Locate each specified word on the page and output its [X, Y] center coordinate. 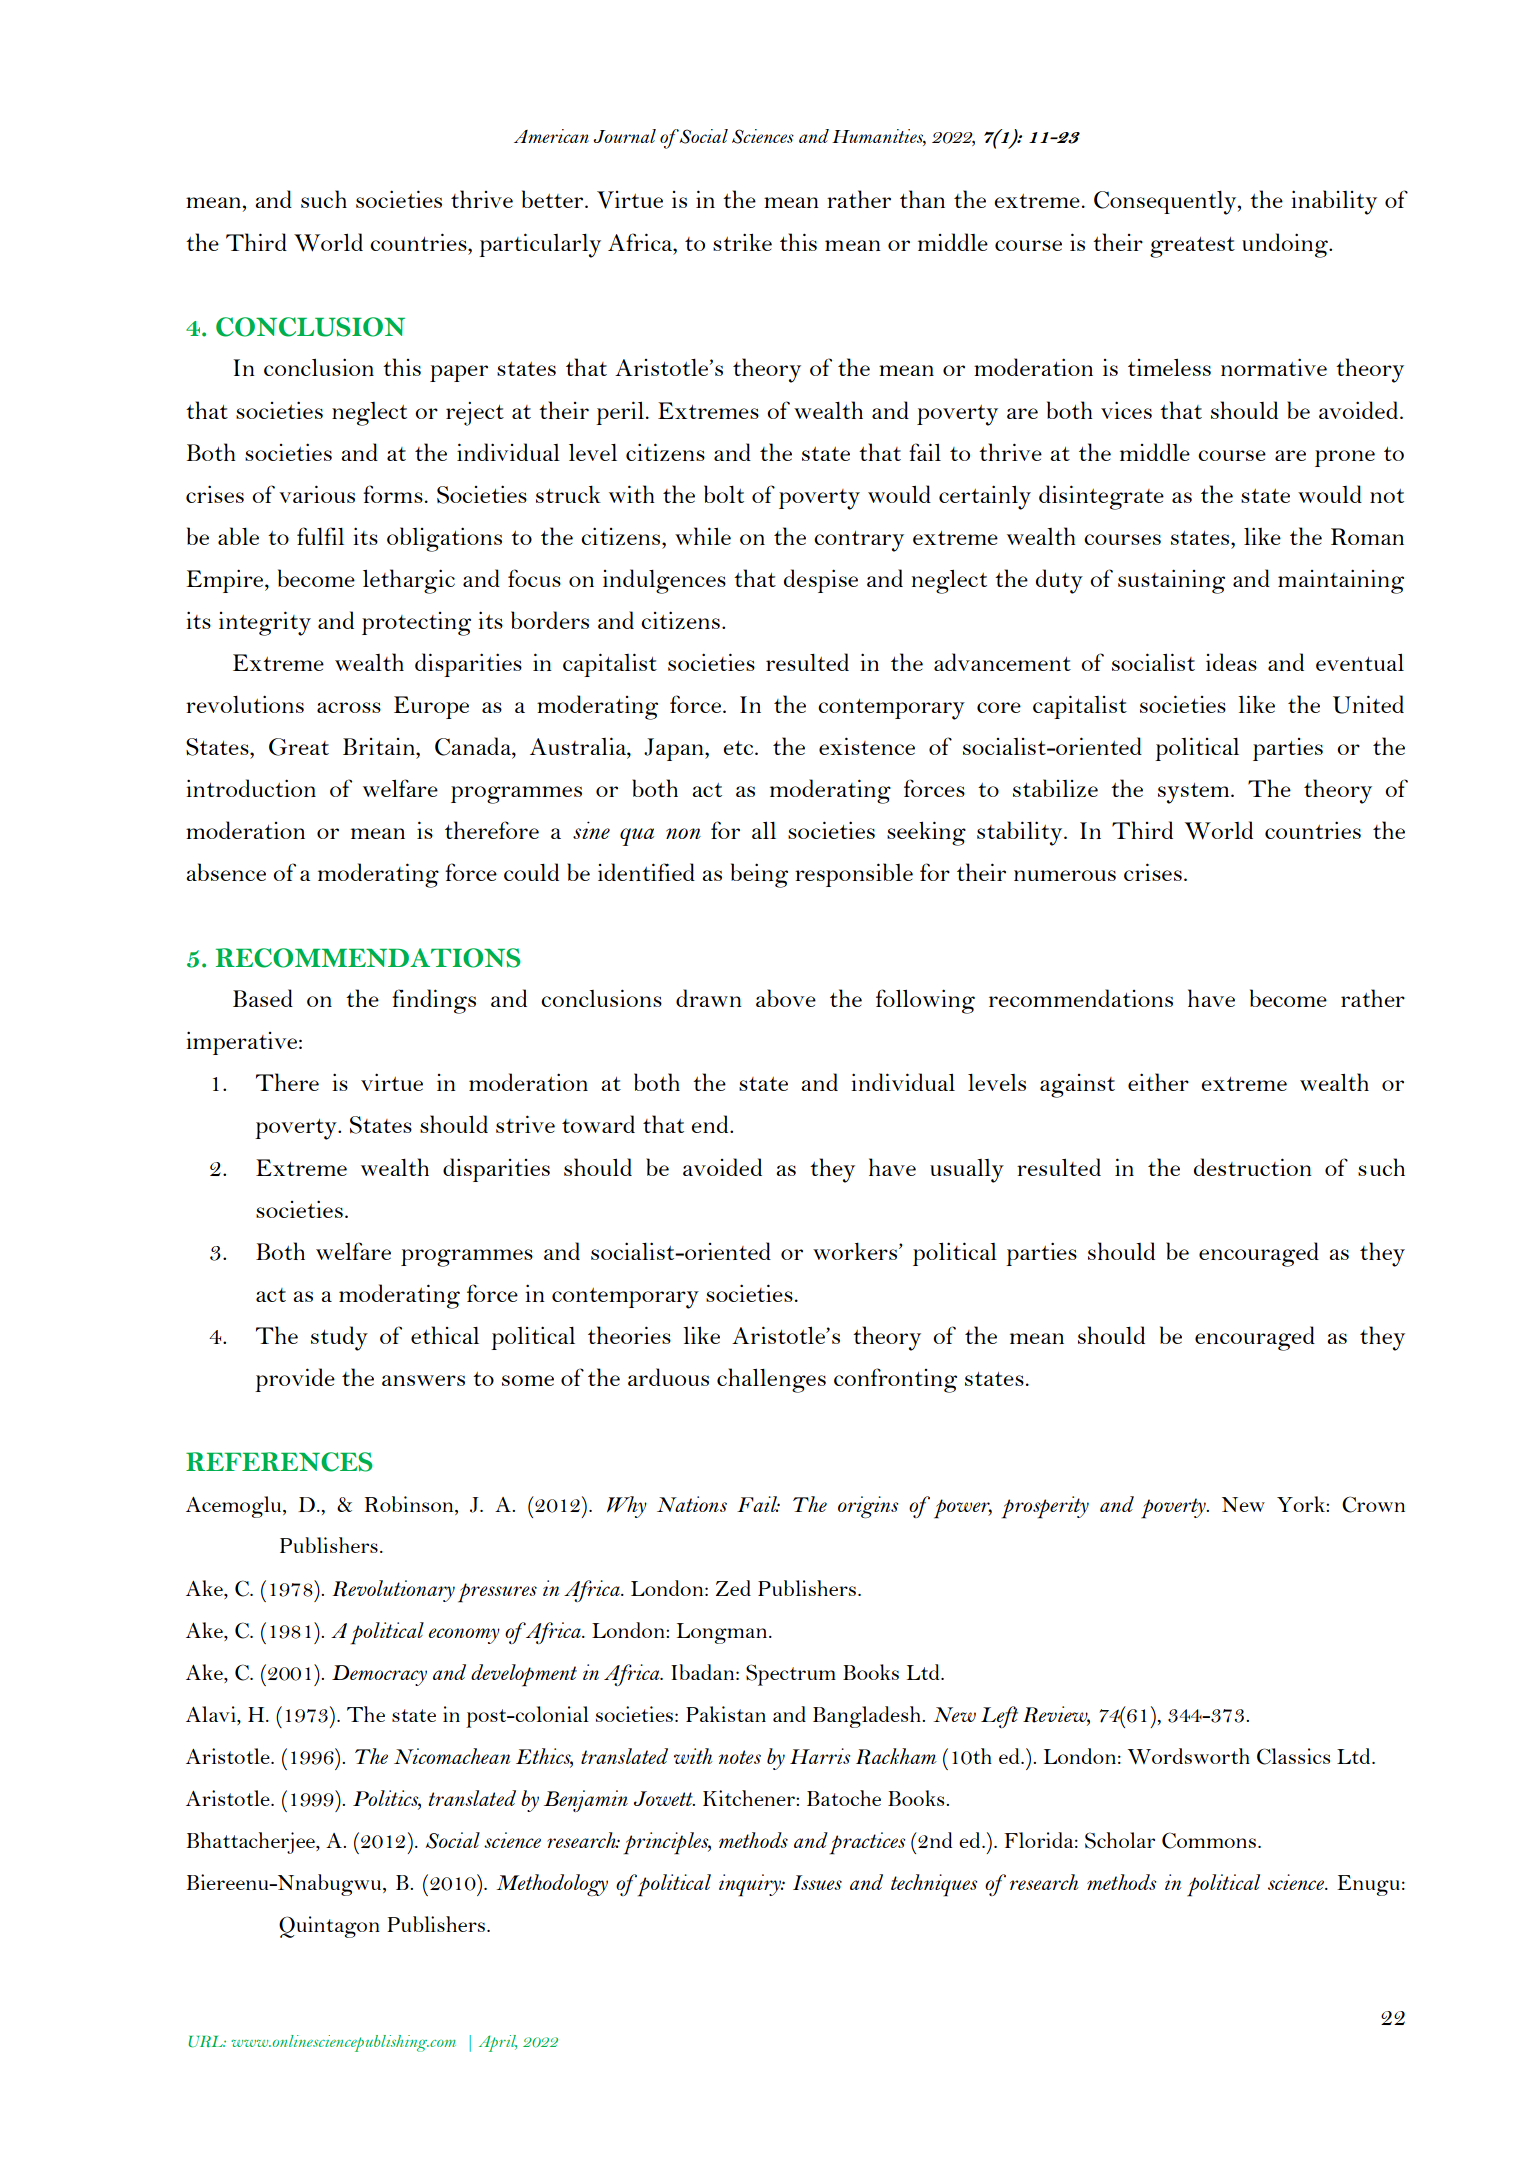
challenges [771, 1380]
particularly [540, 245]
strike [742, 242]
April [498, 2043]
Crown [1373, 1504]
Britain [380, 746]
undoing [1286, 245]
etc [738, 748]
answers [423, 1380]
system [1195, 793]
